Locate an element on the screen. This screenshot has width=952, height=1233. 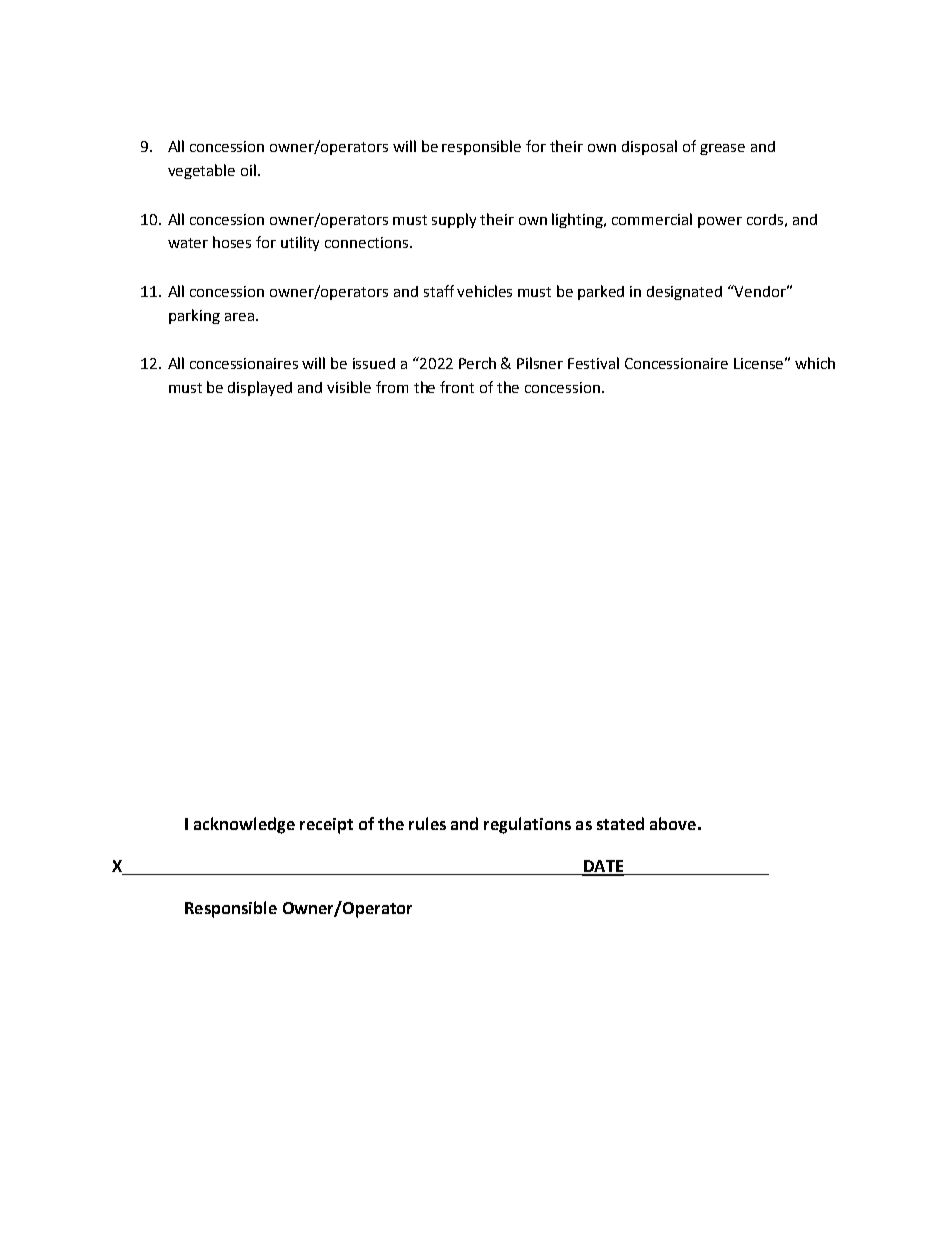
area is located at coordinates (239, 317).
